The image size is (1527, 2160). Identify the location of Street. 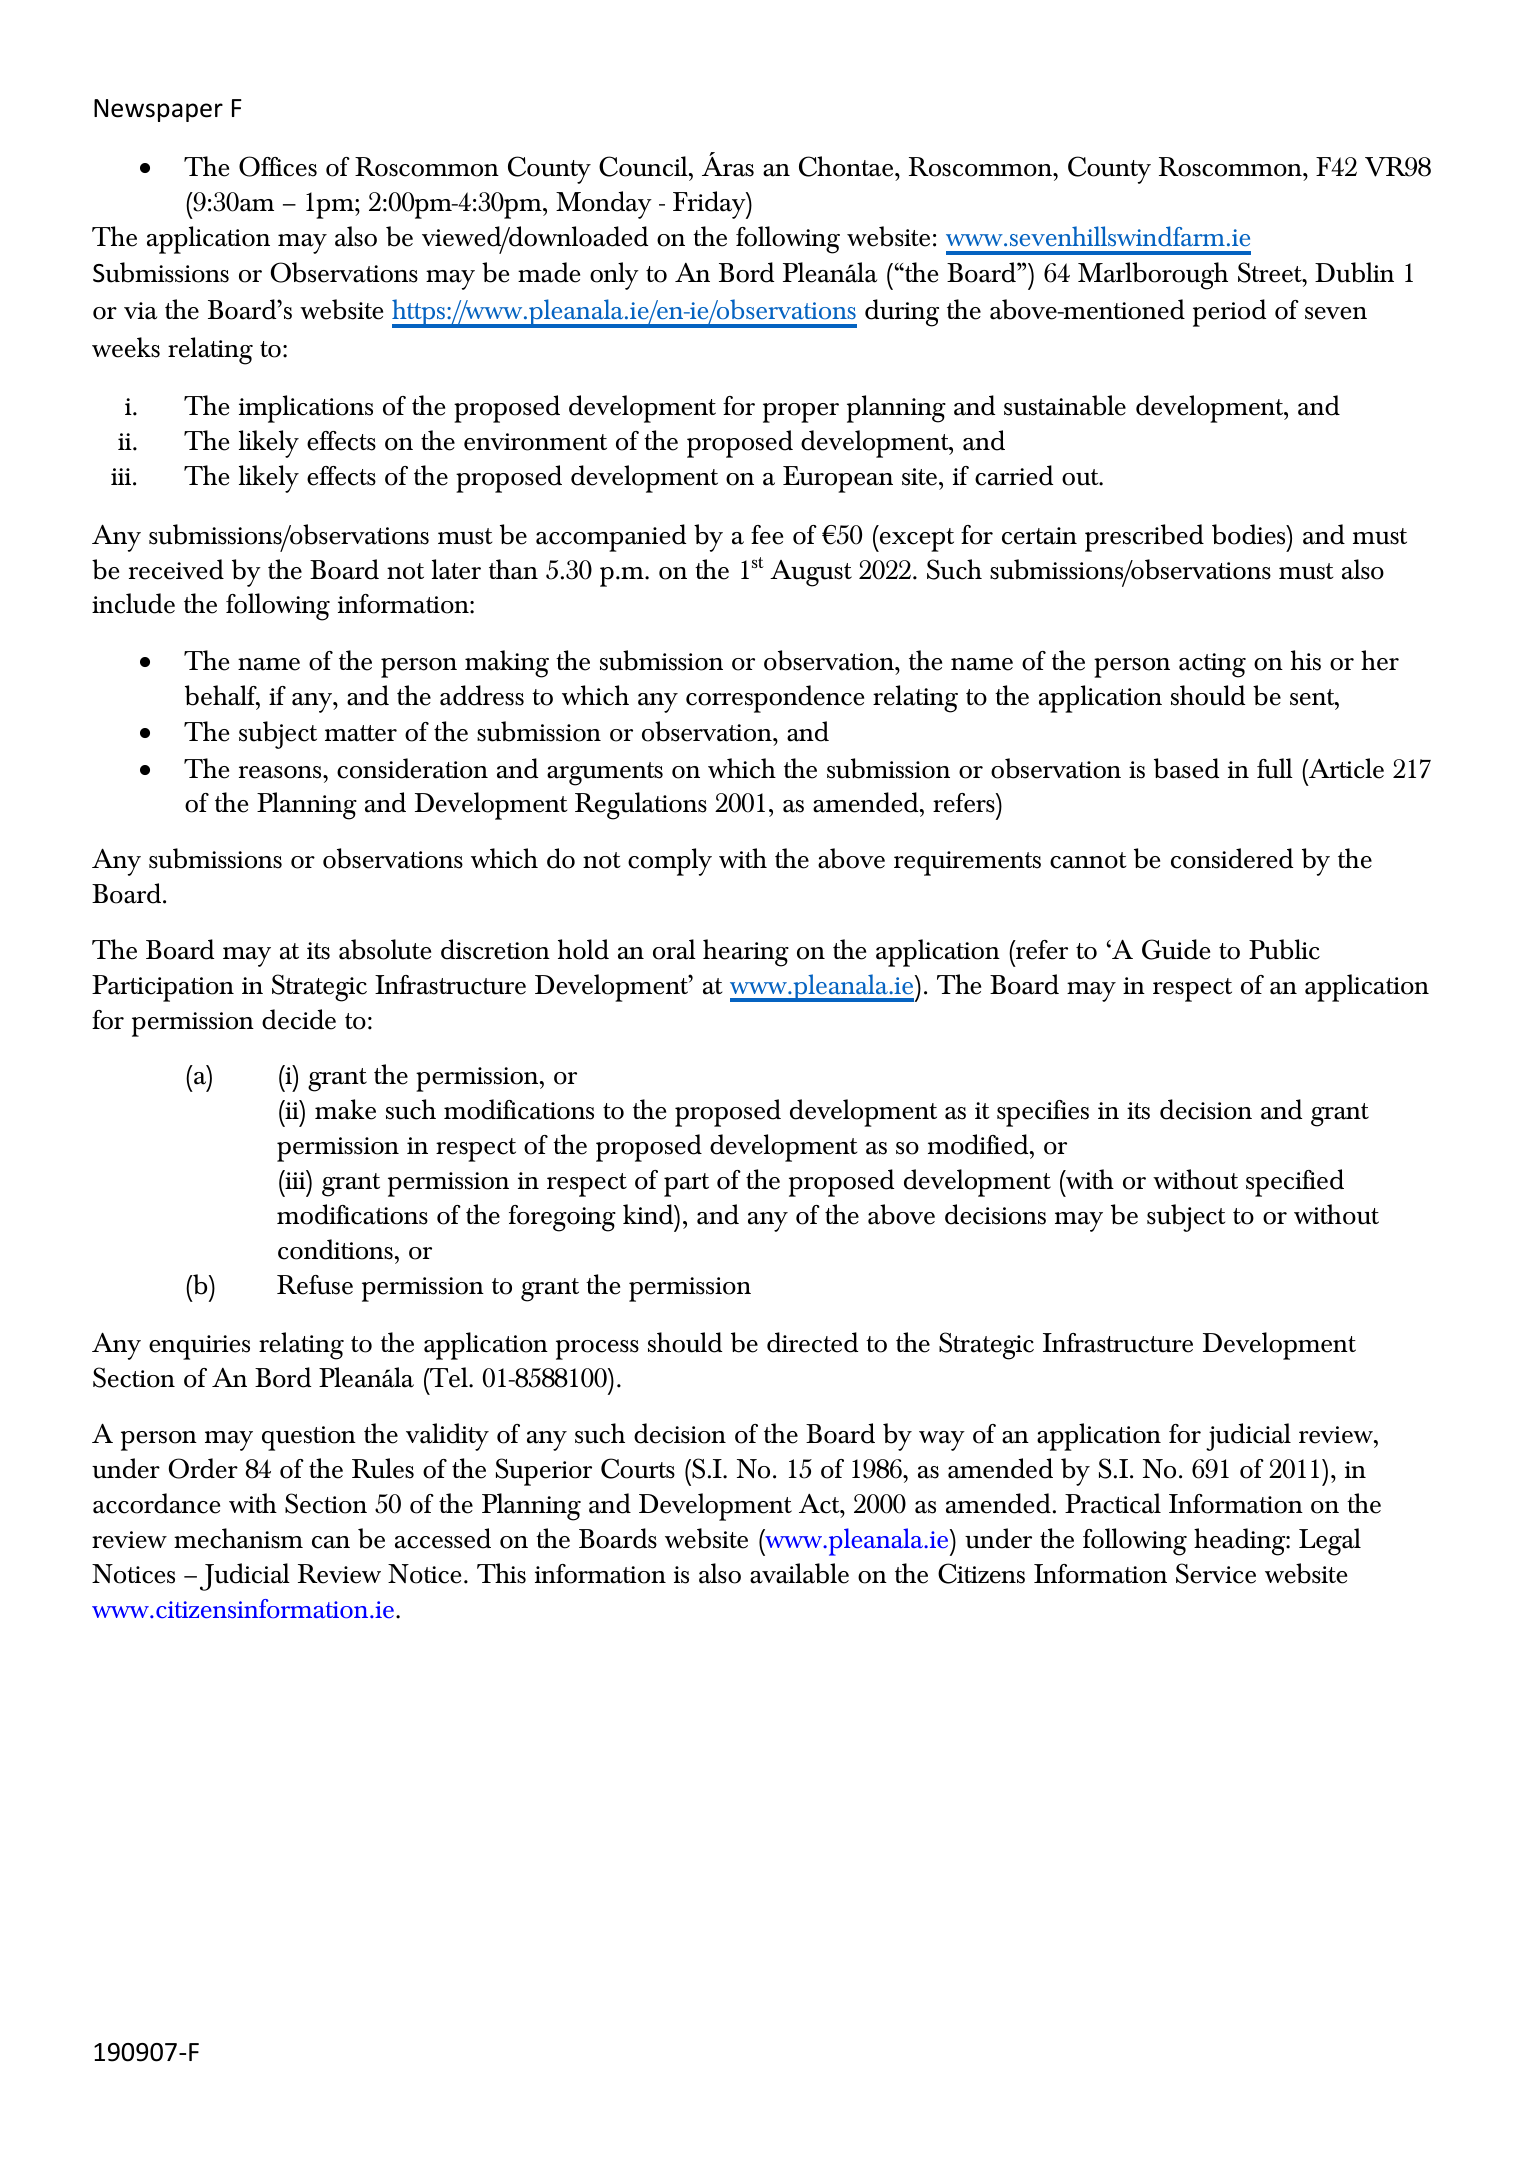
(1271, 272).
